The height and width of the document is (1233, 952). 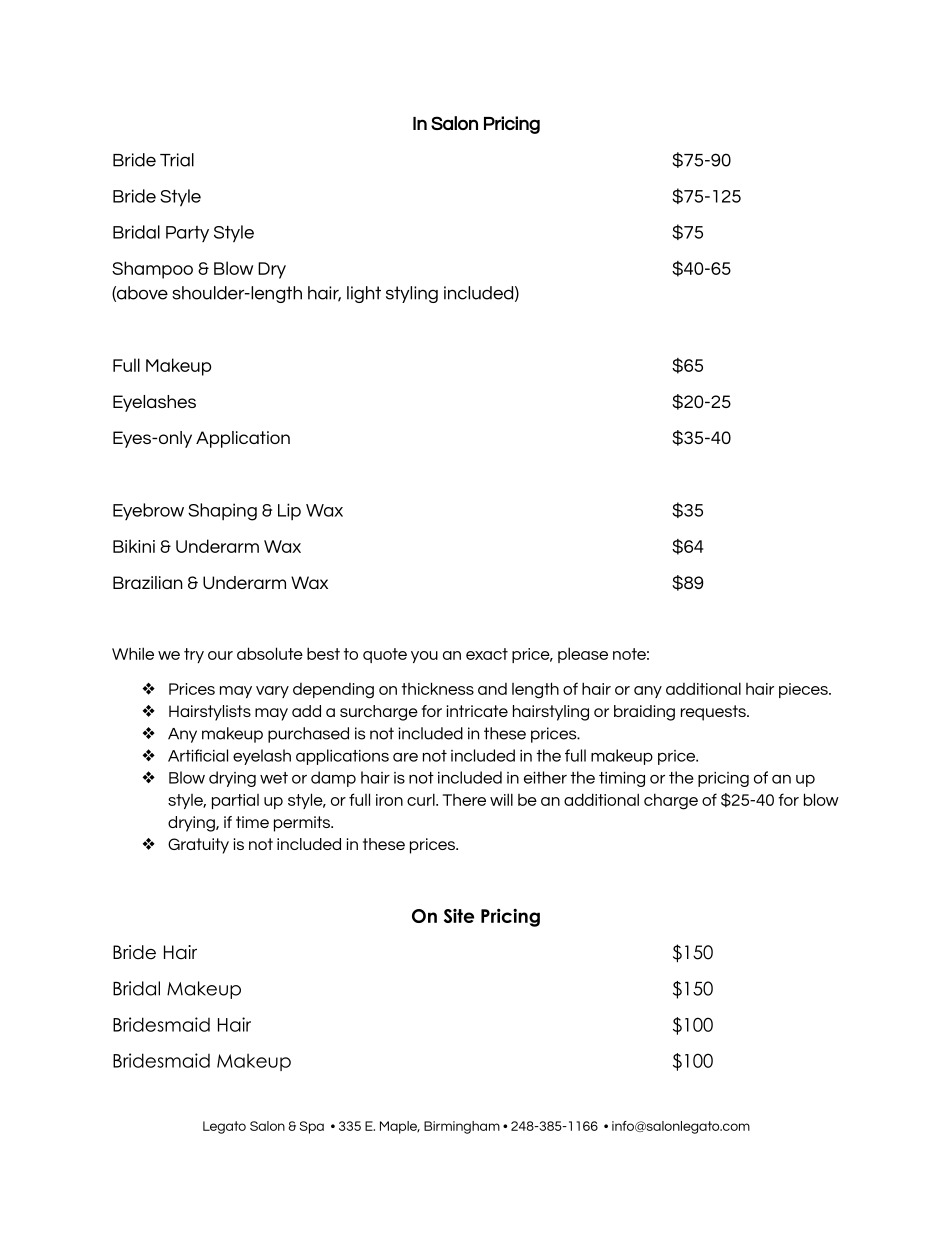 I want to click on our, so click(x=220, y=655).
